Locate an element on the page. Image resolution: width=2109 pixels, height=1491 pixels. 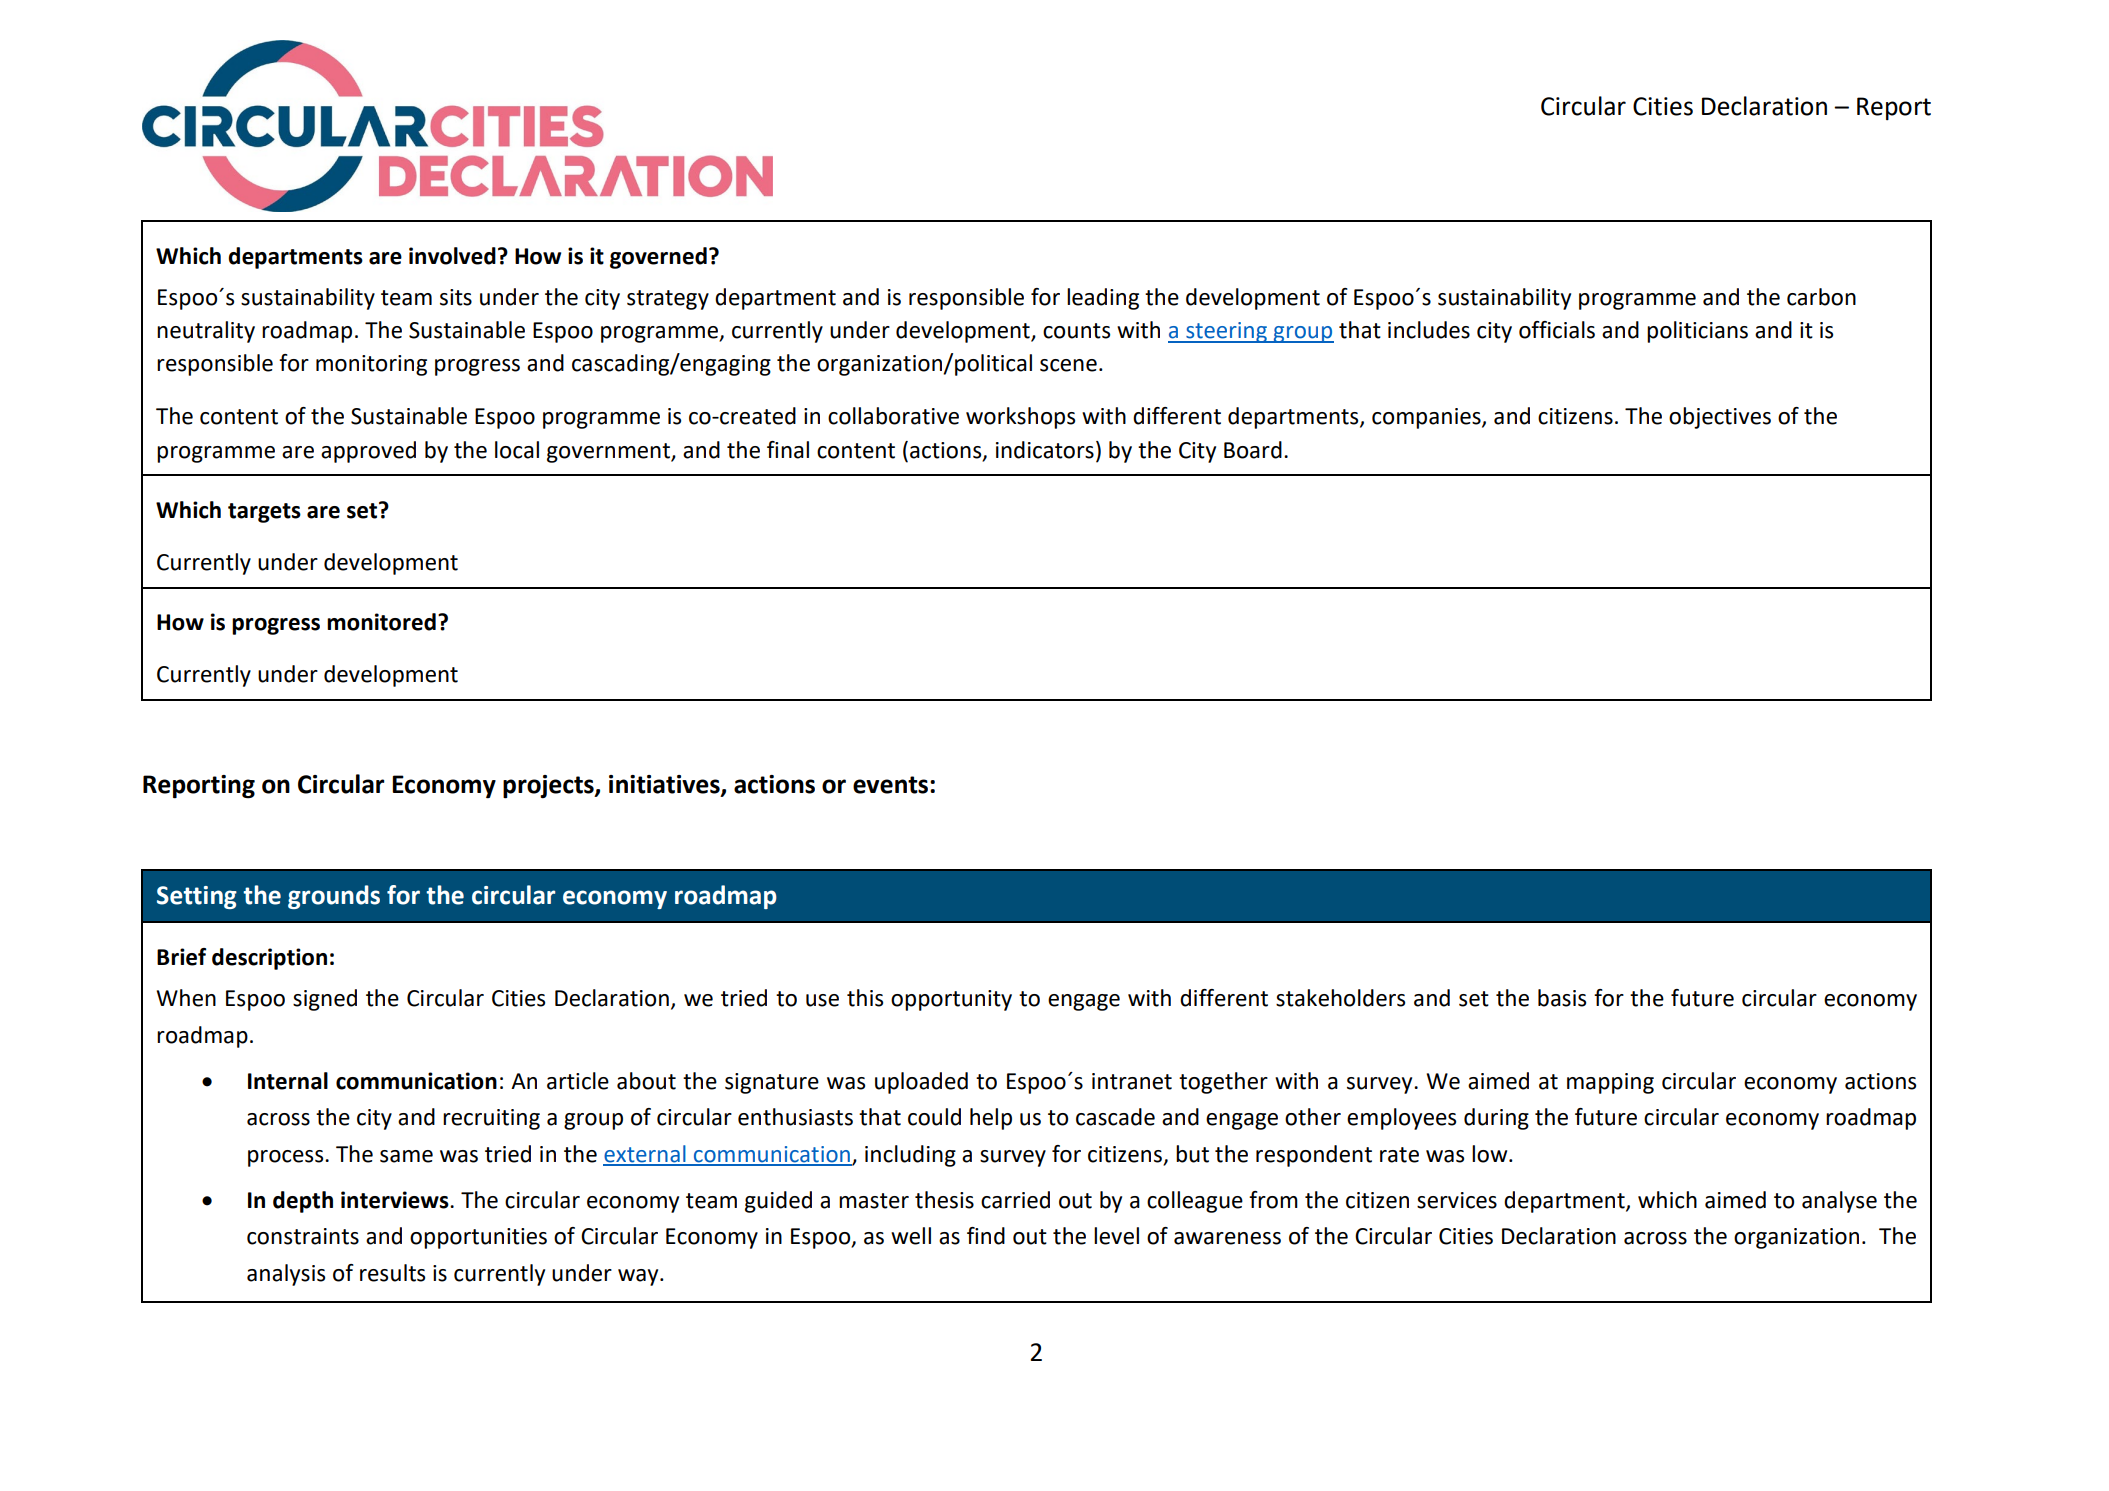
politicians is located at coordinates (1697, 332).
